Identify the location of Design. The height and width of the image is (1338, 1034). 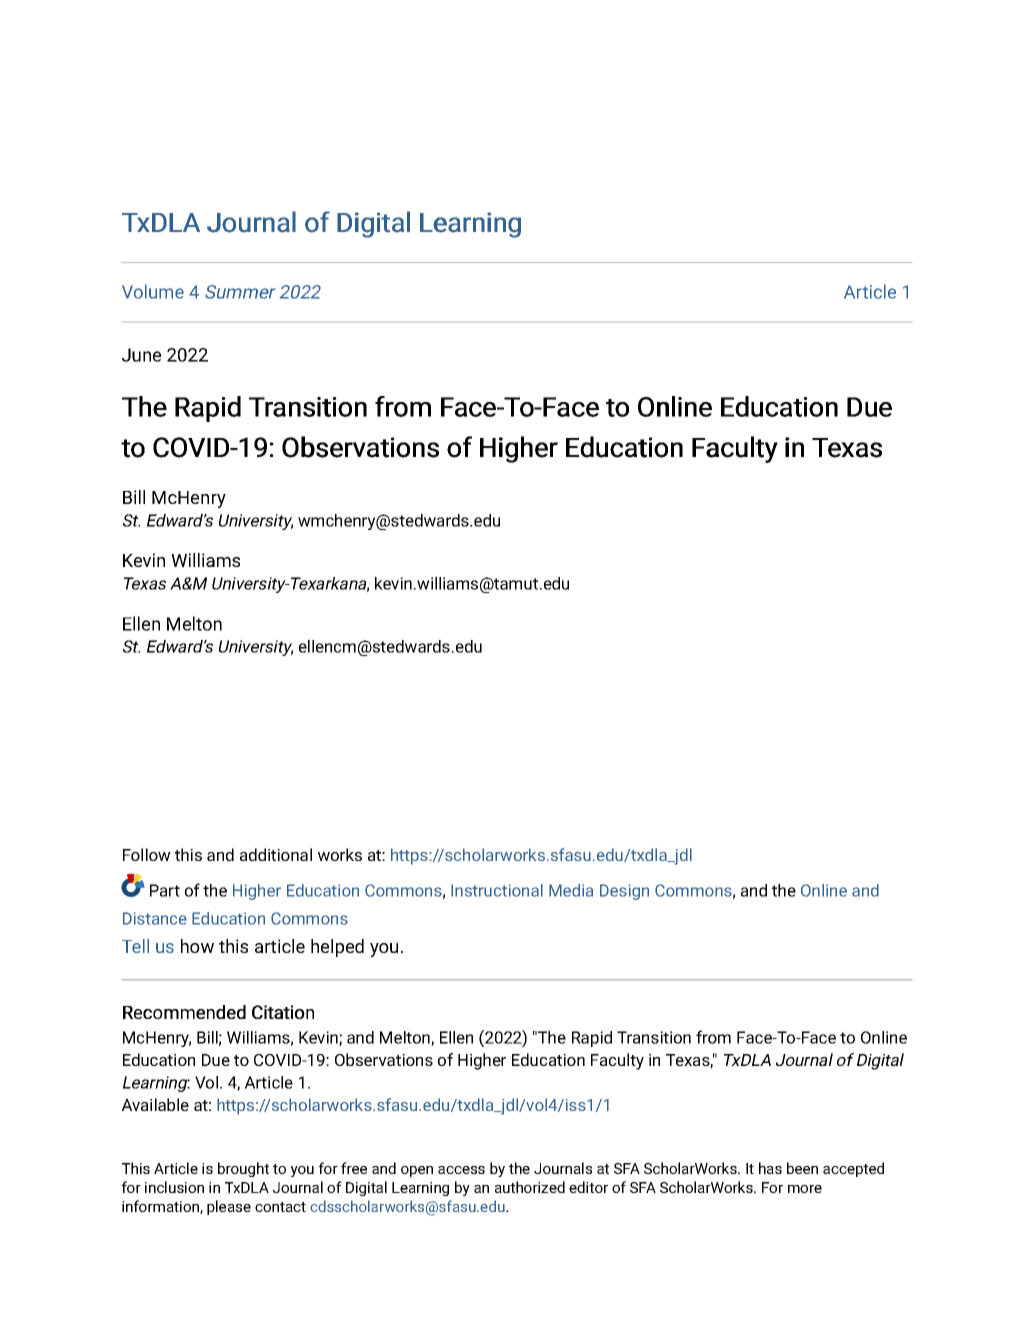
(624, 892).
